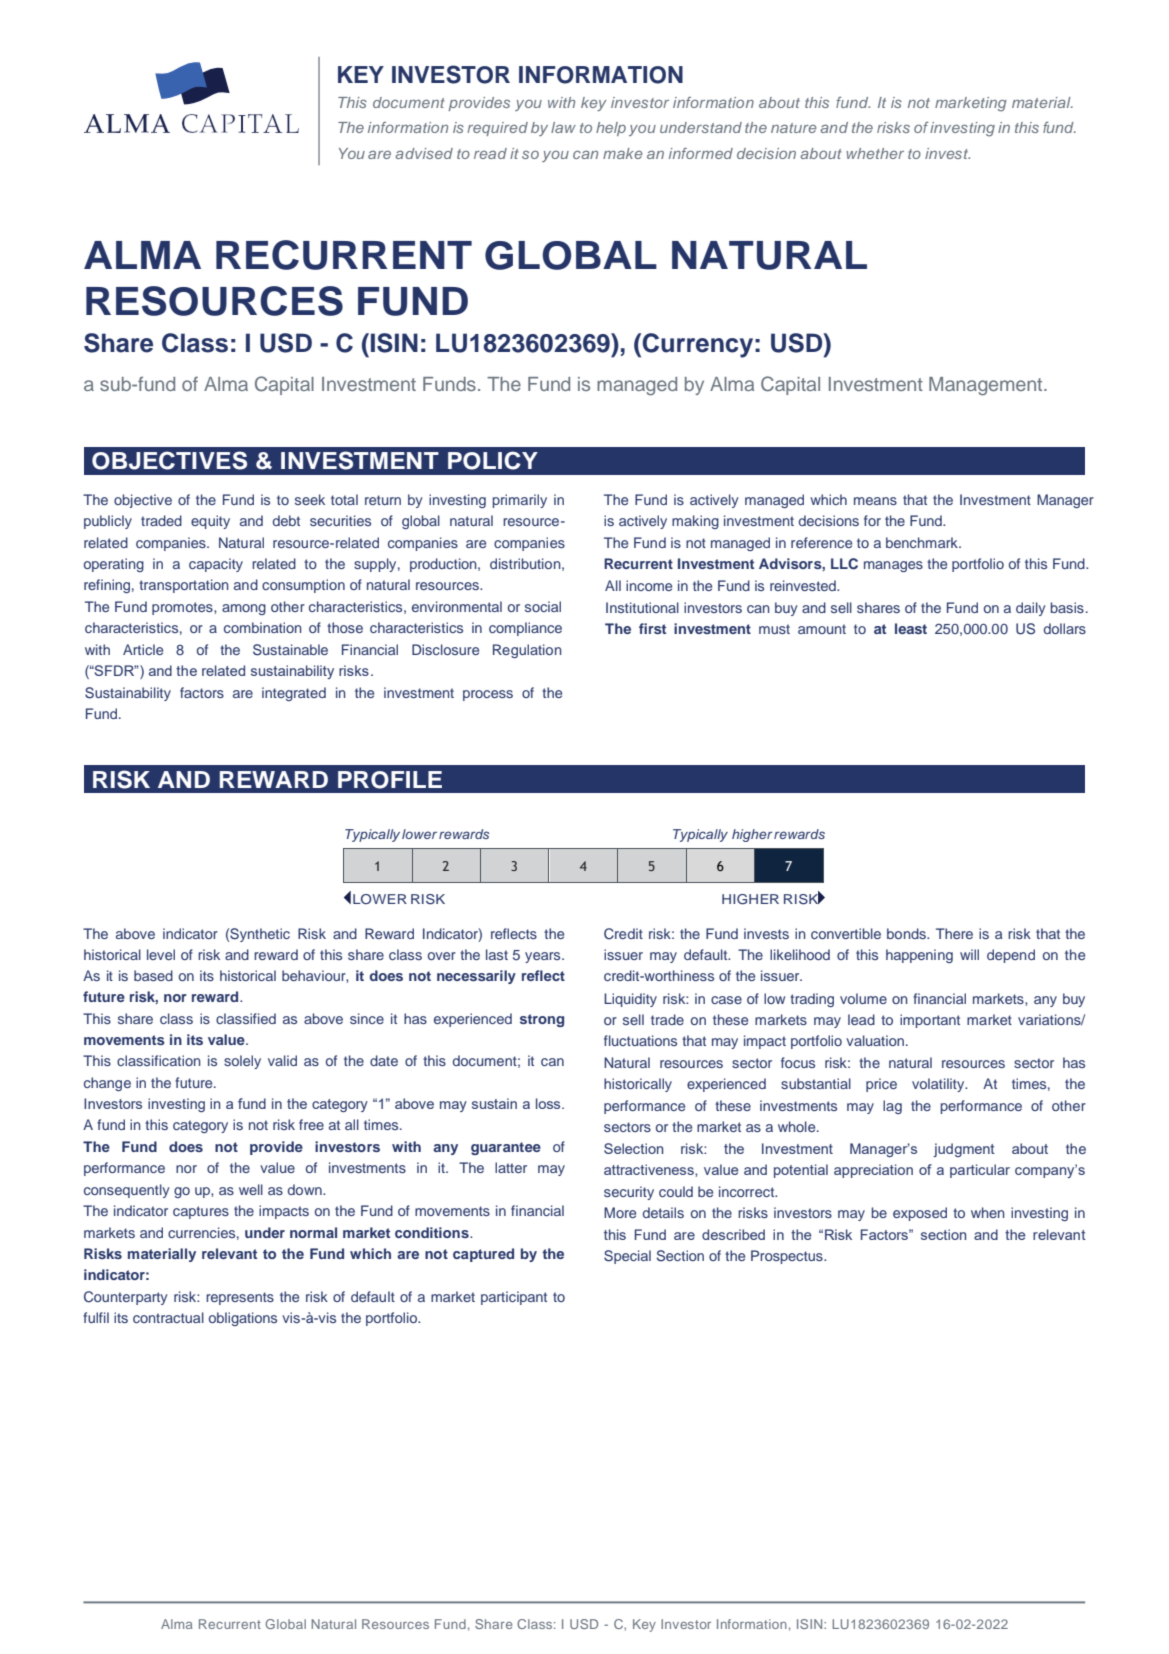 This screenshot has width=1169, height=1654. Describe the element at coordinates (424, 153) in the screenshot. I see `advised` at that location.
